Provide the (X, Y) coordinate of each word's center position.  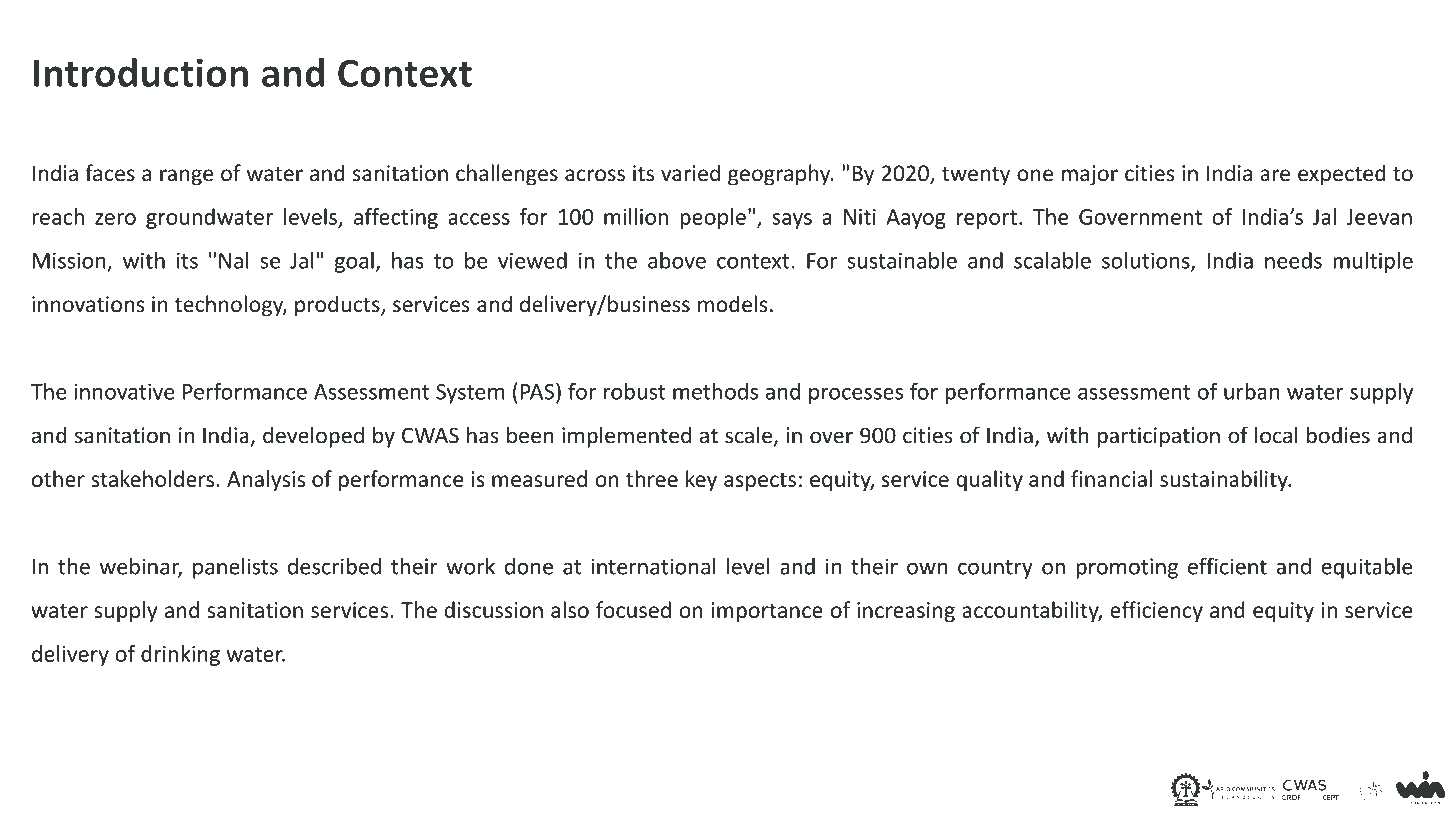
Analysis (266, 480)
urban (1251, 391)
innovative (124, 391)
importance (767, 612)
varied (690, 173)
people (713, 218)
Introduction (141, 72)
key (701, 480)
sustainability (1225, 480)
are (1275, 175)
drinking (180, 655)
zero (115, 219)
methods (715, 391)
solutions (1147, 261)
